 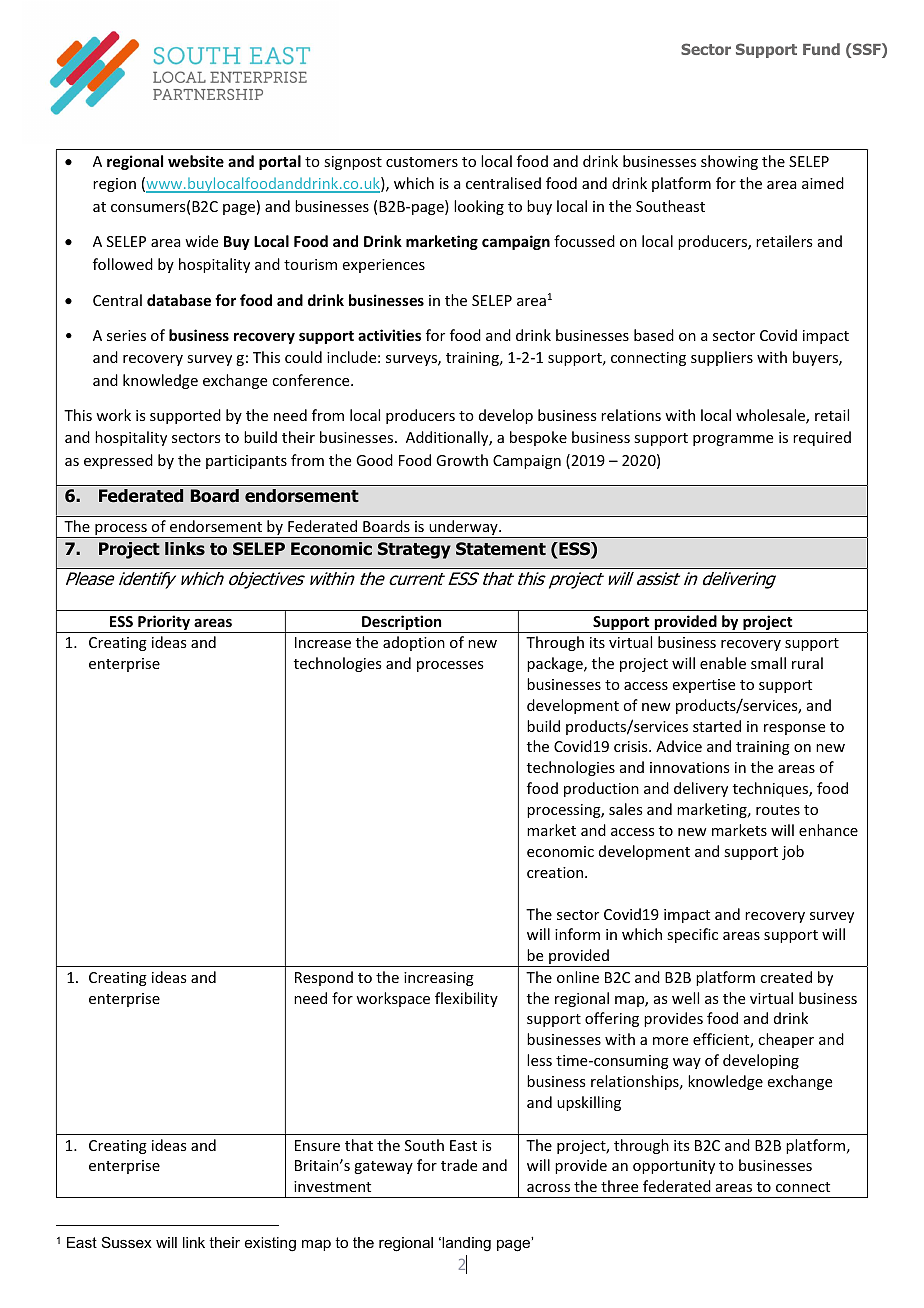 I want to click on existing, so click(x=270, y=1244).
